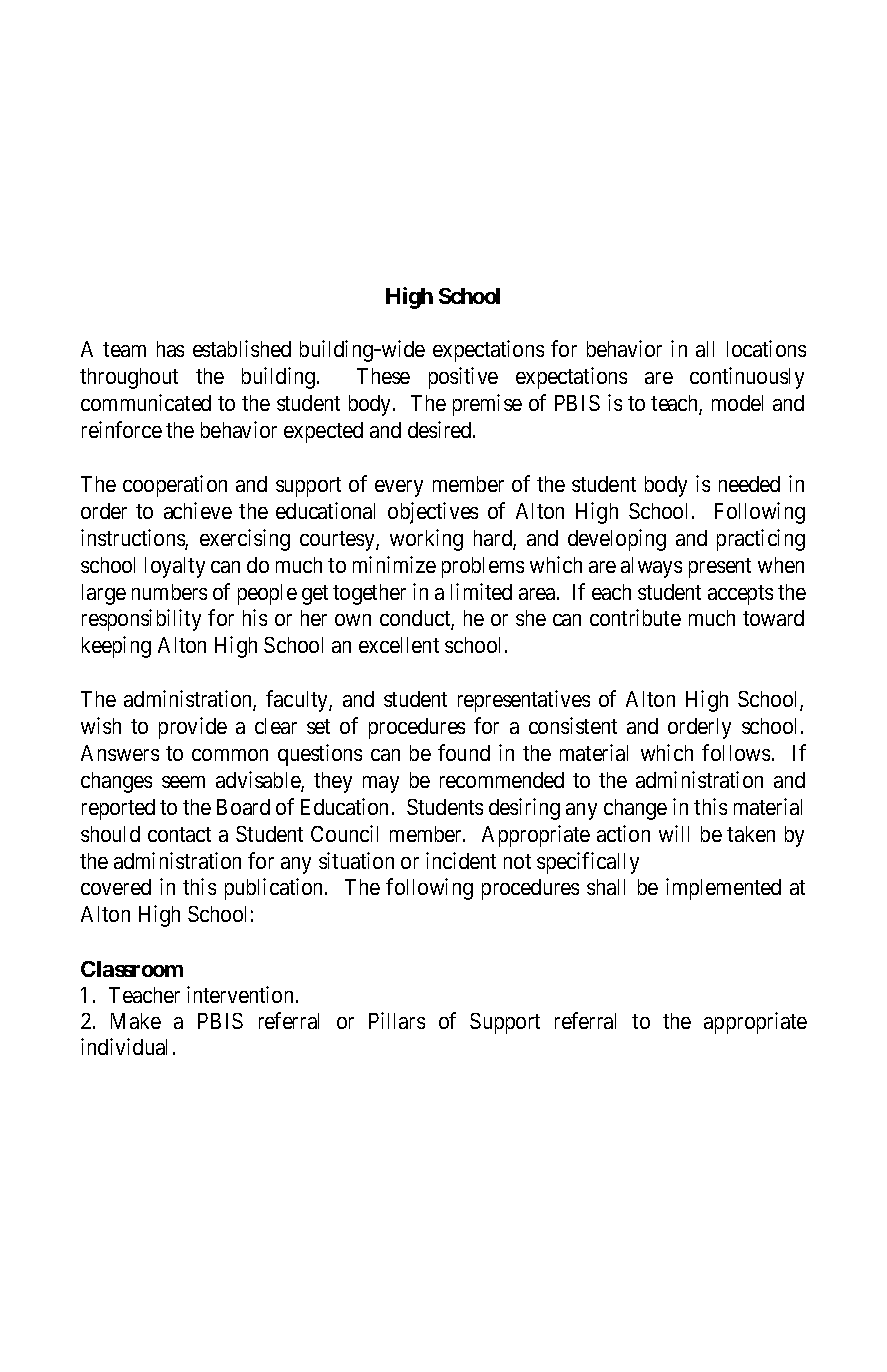 This screenshot has width=887, height=1372. What do you see at coordinates (723, 889) in the screenshot?
I see `implemented` at bounding box center [723, 889].
